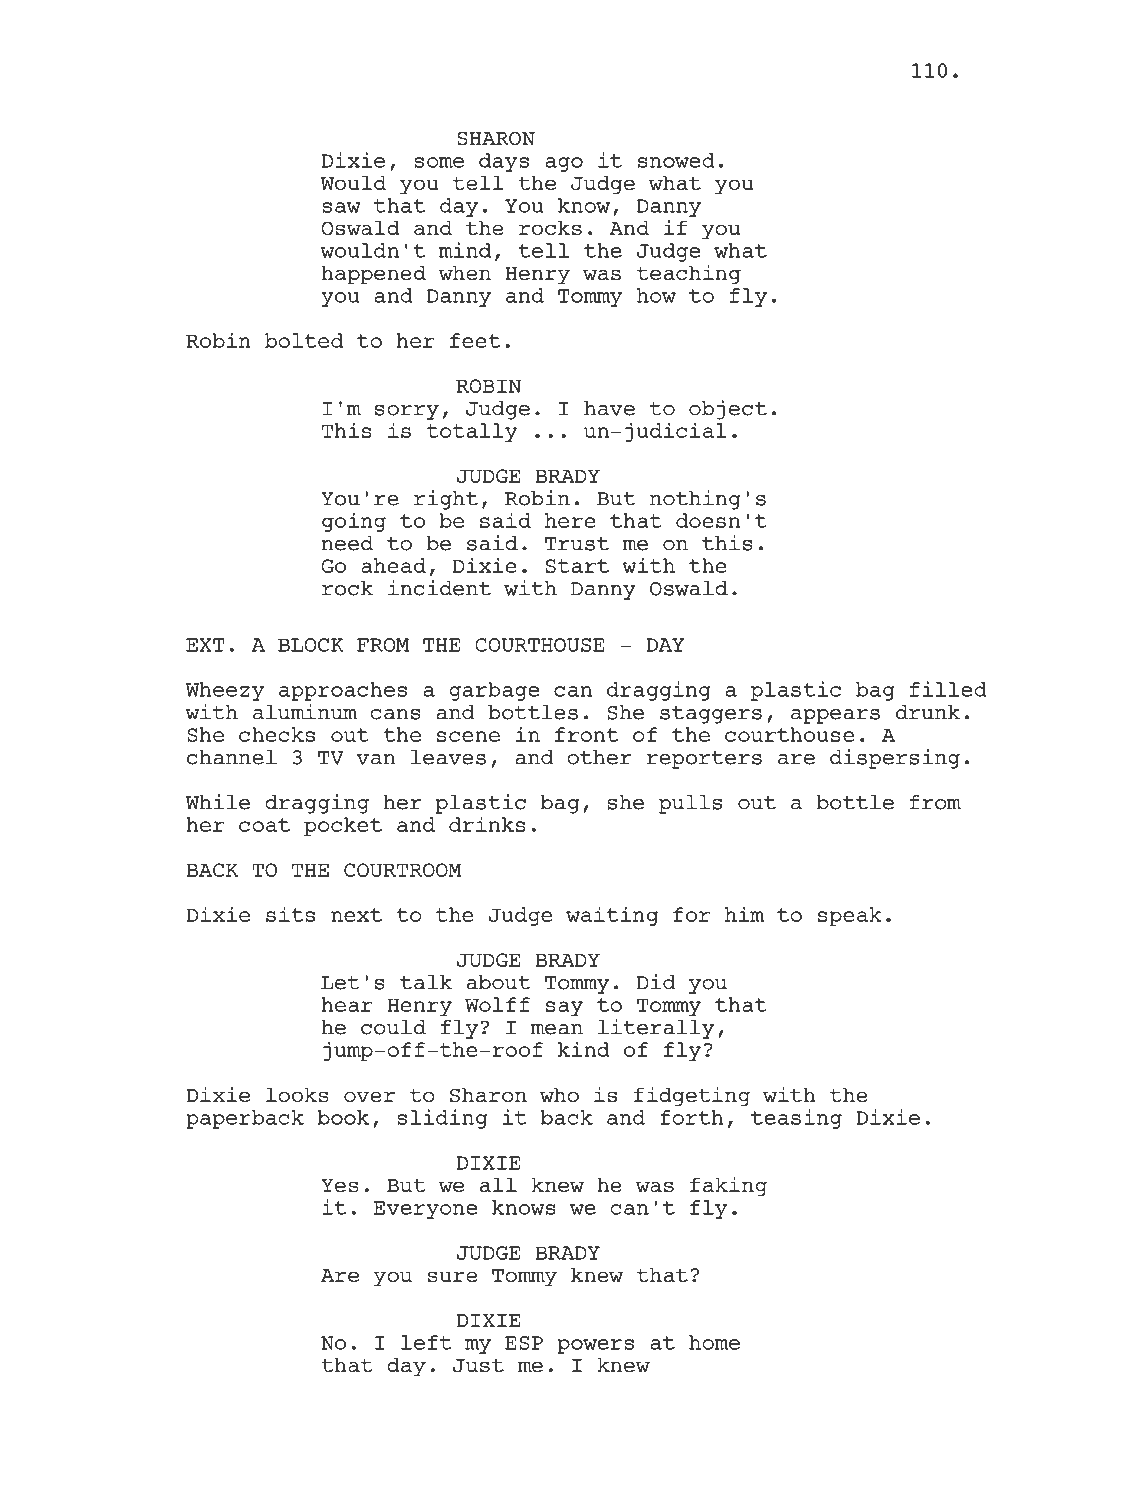 Image resolution: width=1148 pixels, height=1486 pixels. What do you see at coordinates (277, 734) in the page?
I see `checks` at bounding box center [277, 734].
